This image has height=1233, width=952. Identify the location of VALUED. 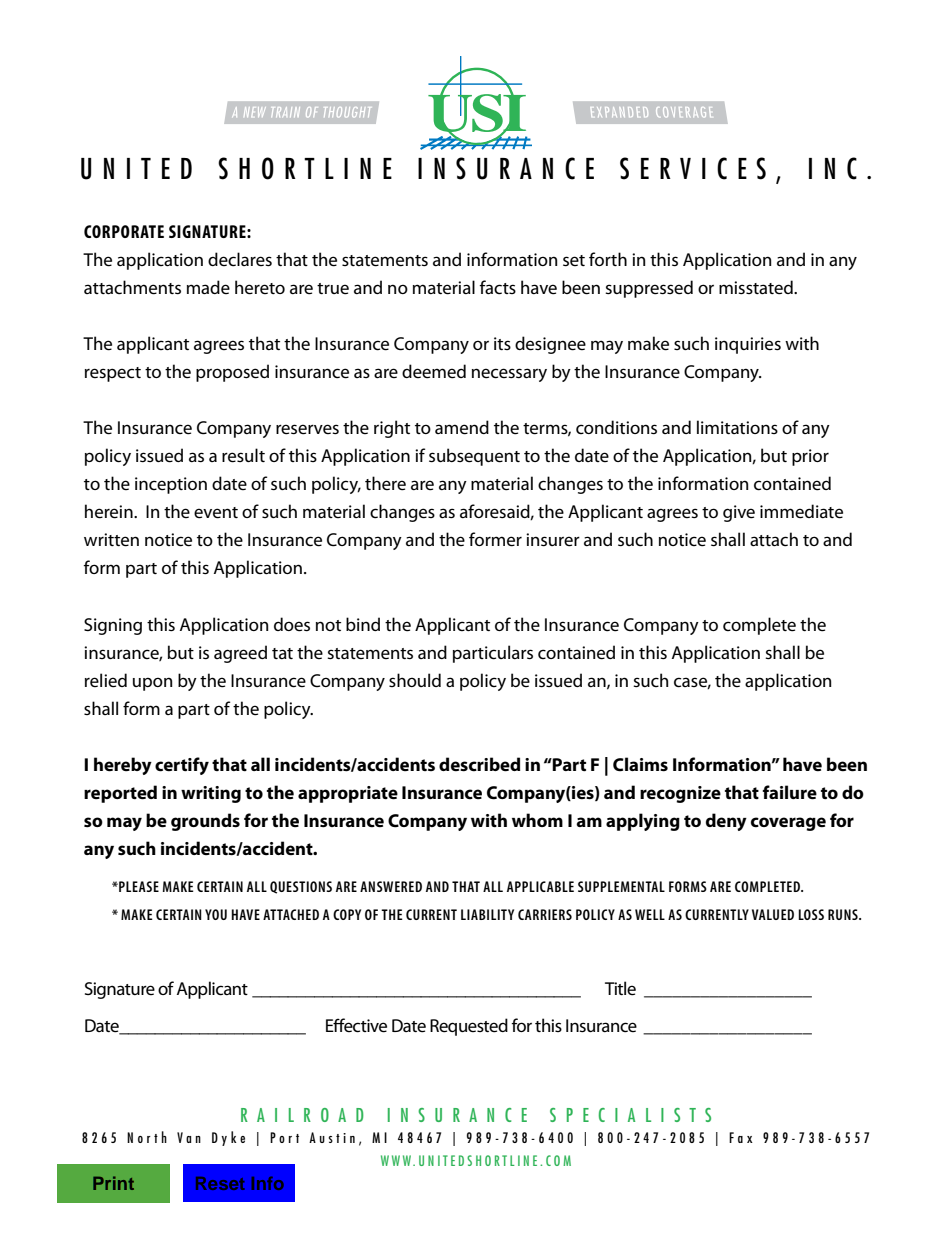
(773, 914).
